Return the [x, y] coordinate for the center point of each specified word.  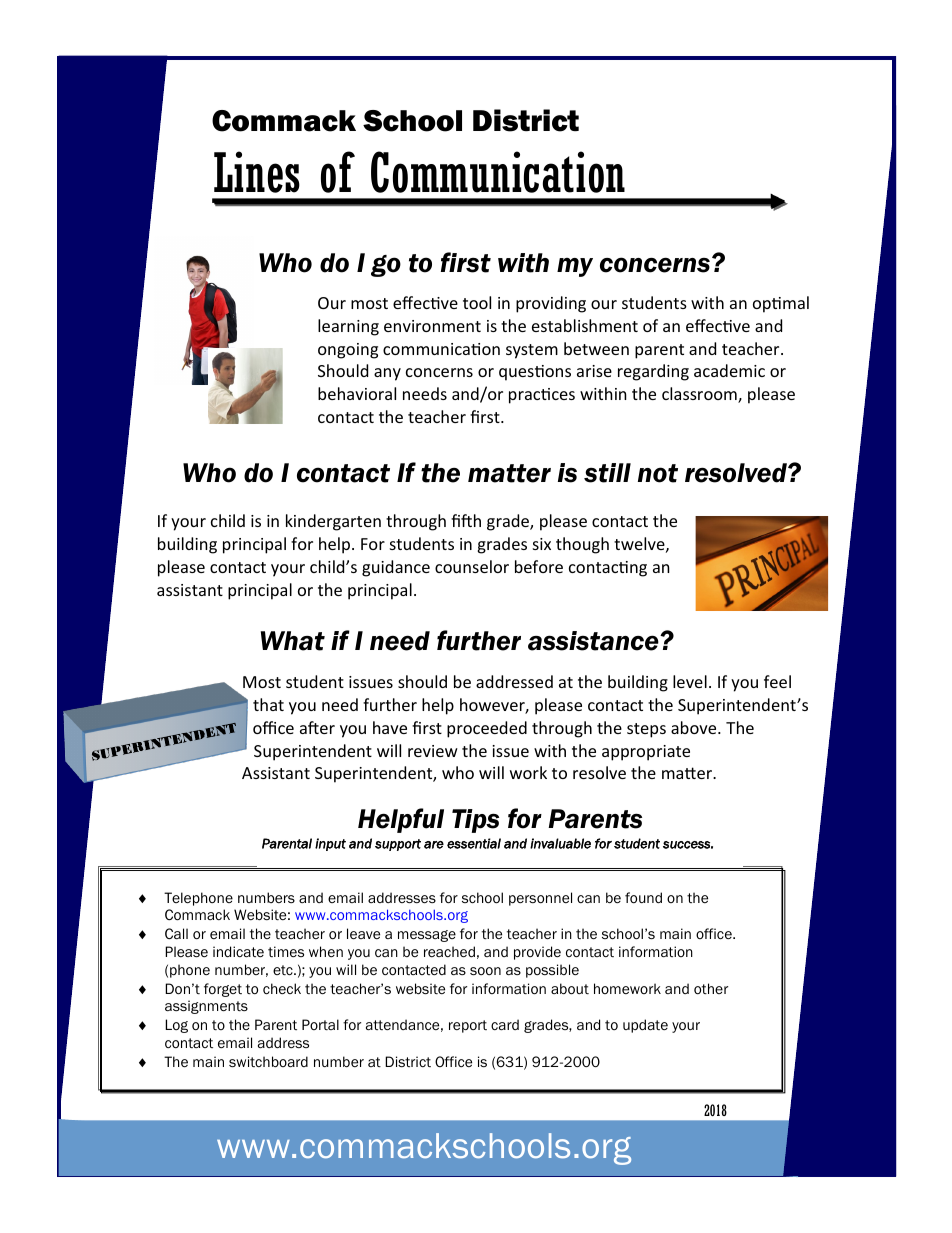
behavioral [357, 393]
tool [477, 302]
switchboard [268, 1061]
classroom [700, 395]
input [330, 844]
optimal [781, 304]
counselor [472, 566]
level [690, 681]
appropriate [646, 753]
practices [542, 396]
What [293, 641]
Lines [257, 172]
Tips [475, 821]
